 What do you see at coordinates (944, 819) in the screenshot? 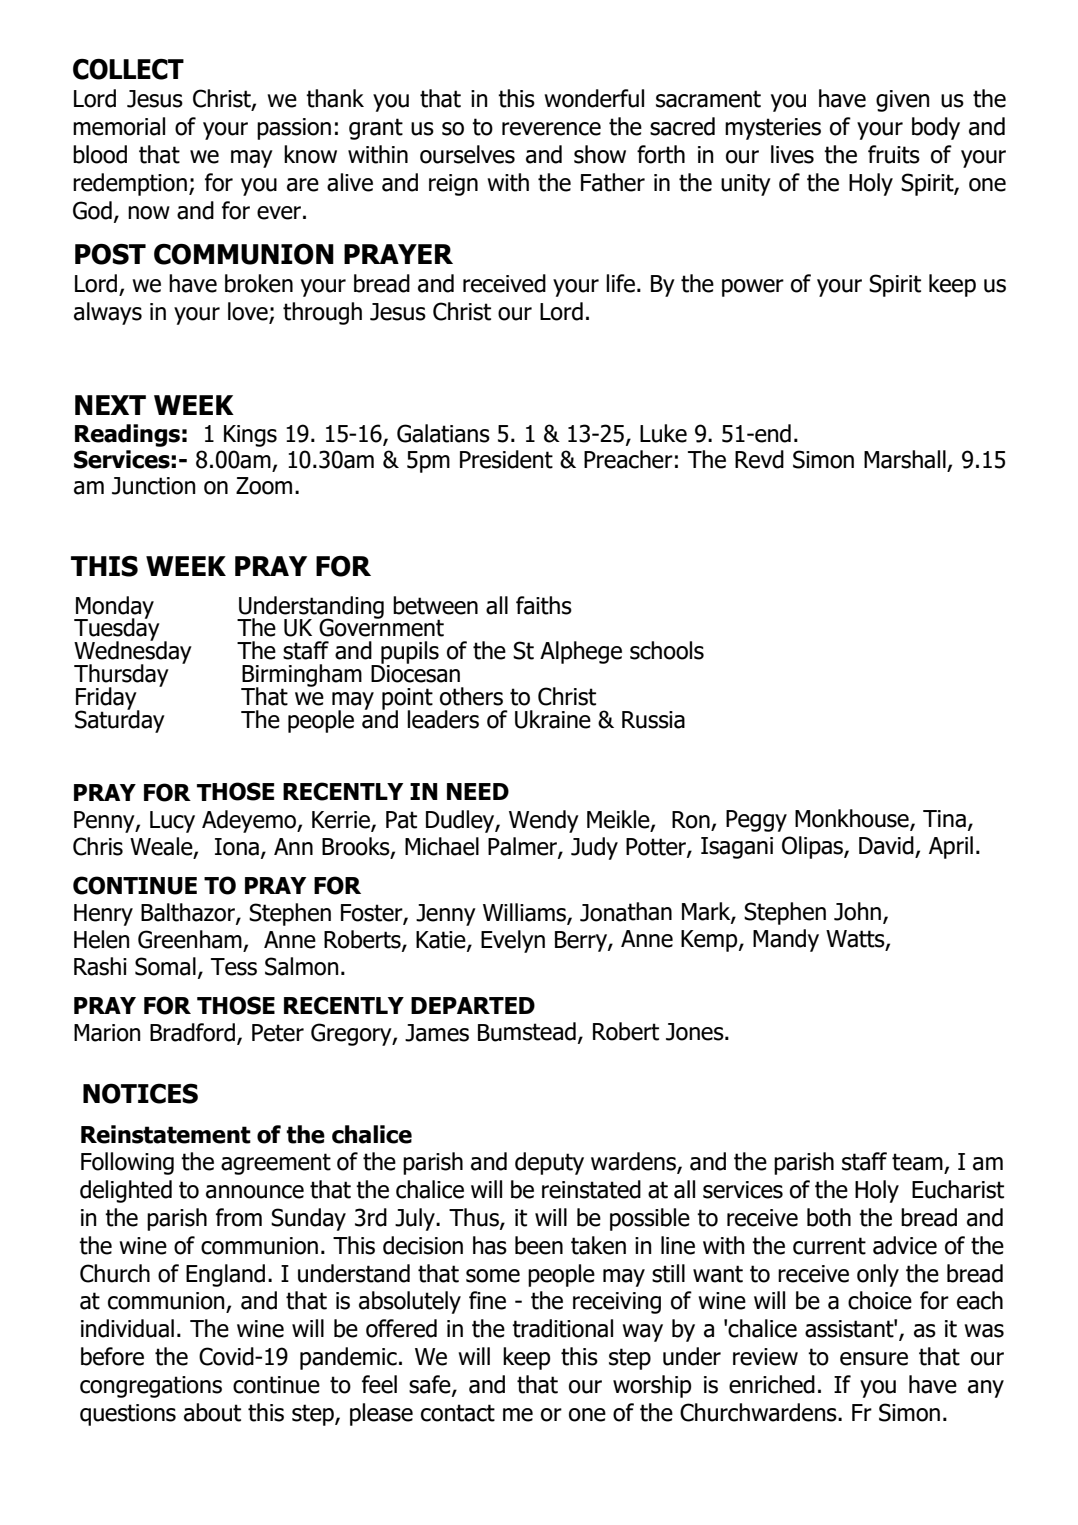
I see `Tina` at bounding box center [944, 819].
